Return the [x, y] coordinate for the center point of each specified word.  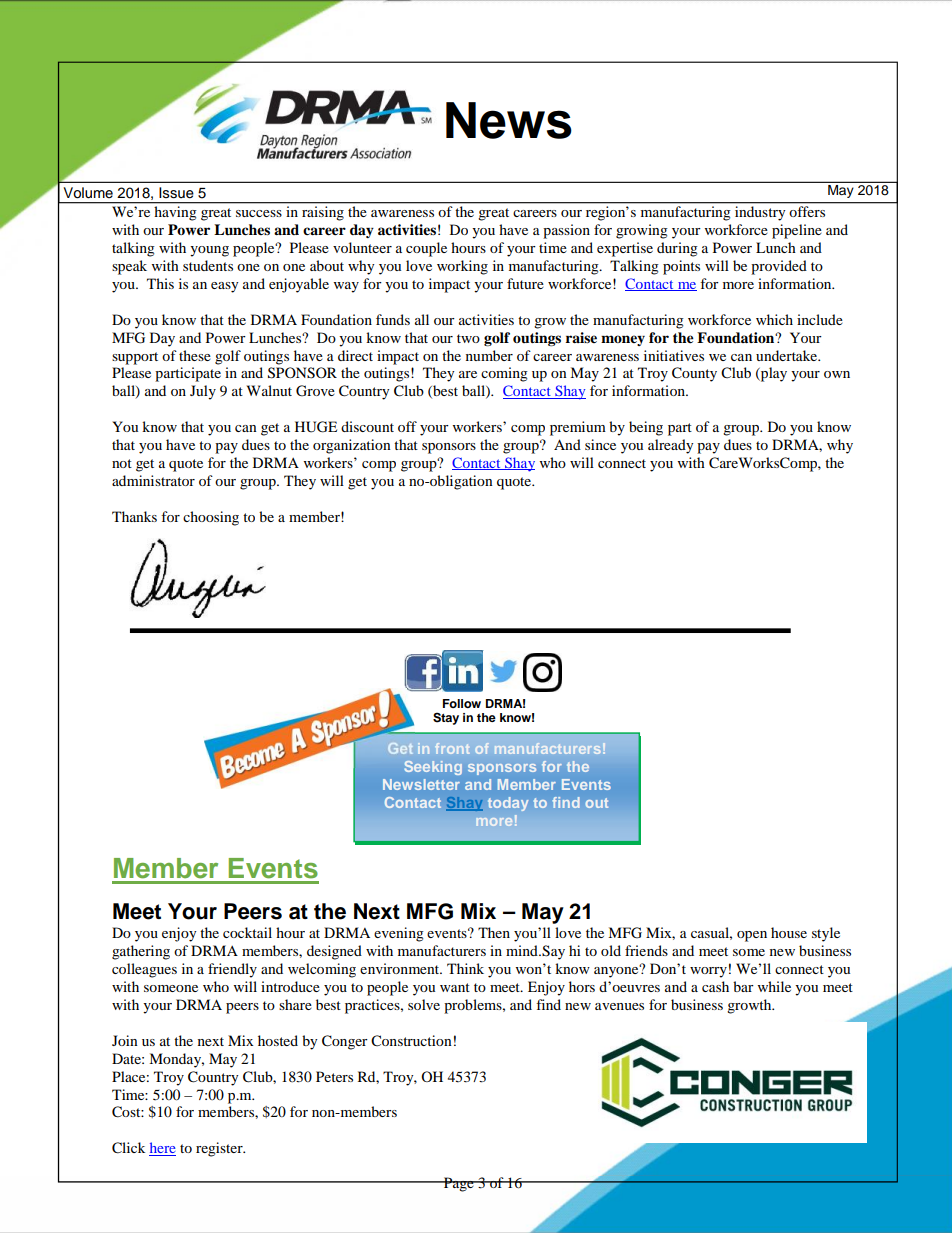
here [162, 1149]
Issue [176, 193]
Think [465, 968]
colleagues [144, 970]
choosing [211, 518]
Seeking [433, 768]
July [203, 392]
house [789, 932]
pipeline [797, 231]
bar [743, 986]
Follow [462, 703]
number [489, 355]
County [694, 374]
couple [426, 249]
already [670, 446]
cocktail [247, 932]
